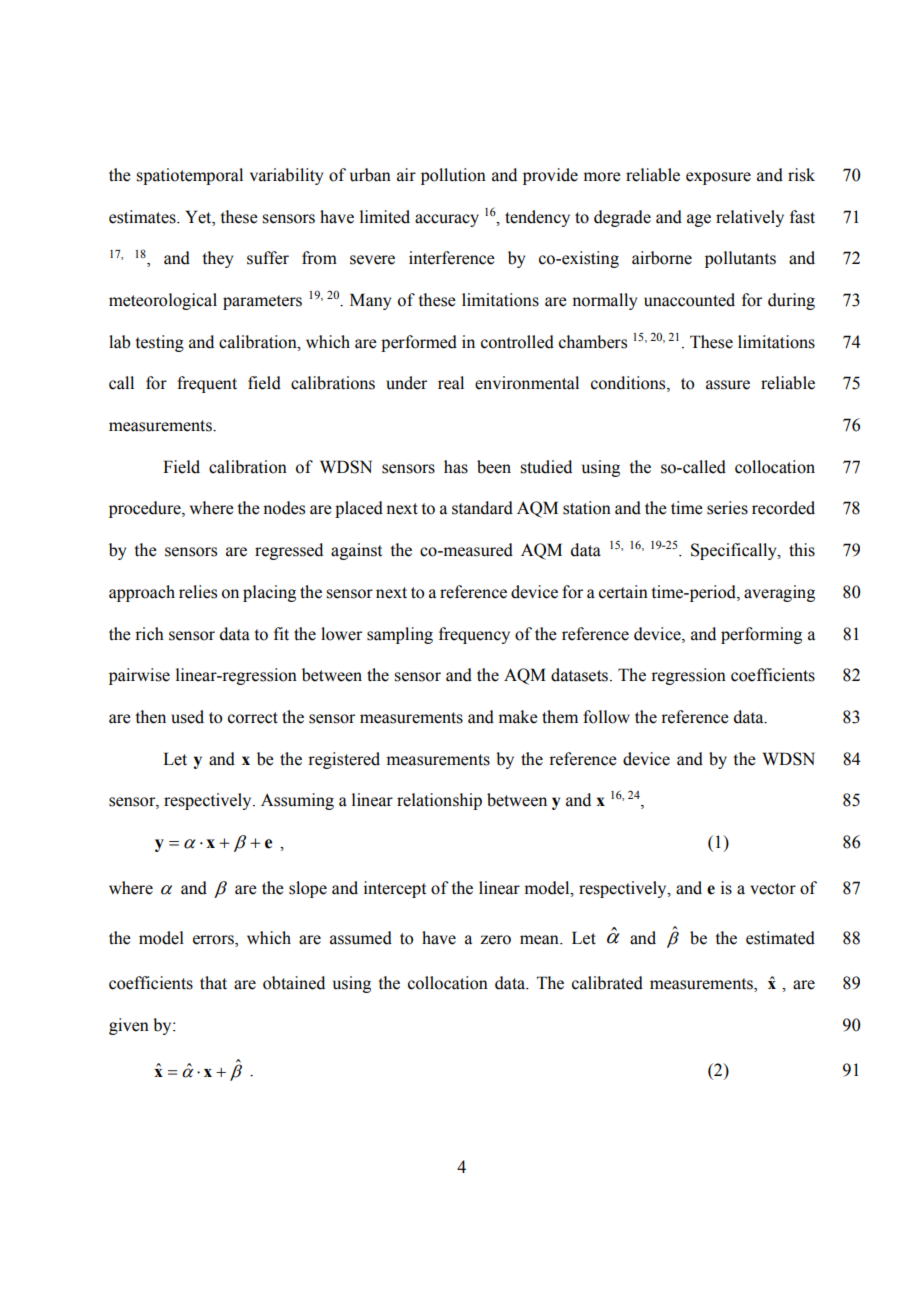  What do you see at coordinates (198, 592) in the image?
I see `relies` at bounding box center [198, 592].
